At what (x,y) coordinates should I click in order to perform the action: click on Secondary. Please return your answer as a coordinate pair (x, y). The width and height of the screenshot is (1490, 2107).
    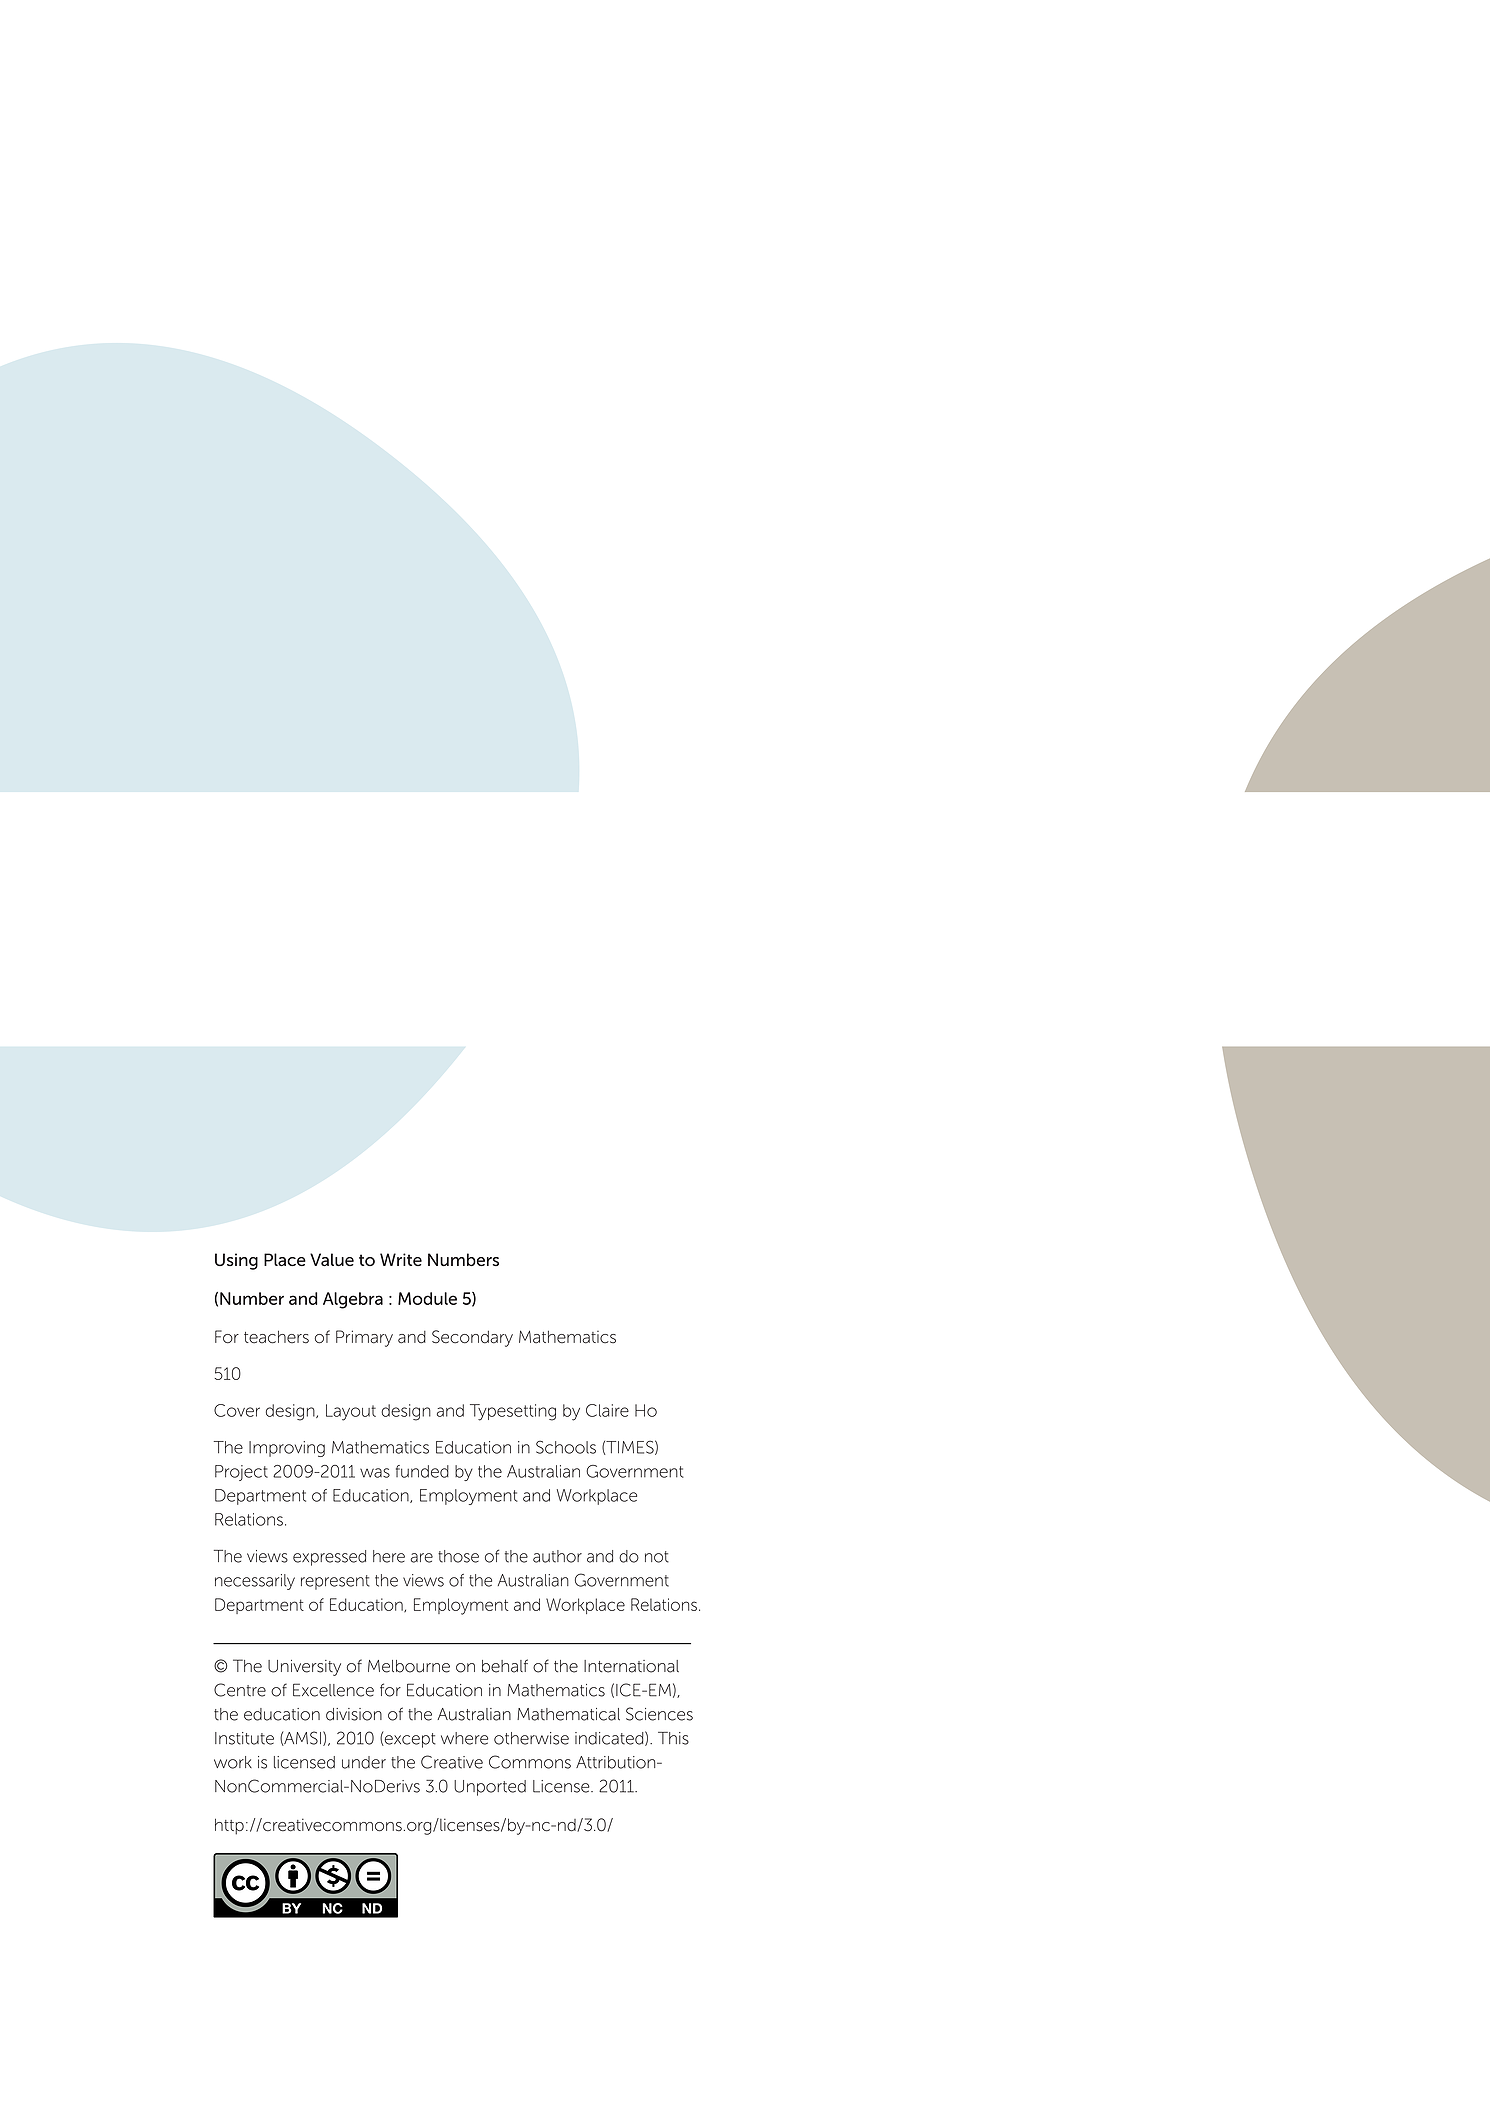
    Looking at the image, I should click on (472, 1338).
